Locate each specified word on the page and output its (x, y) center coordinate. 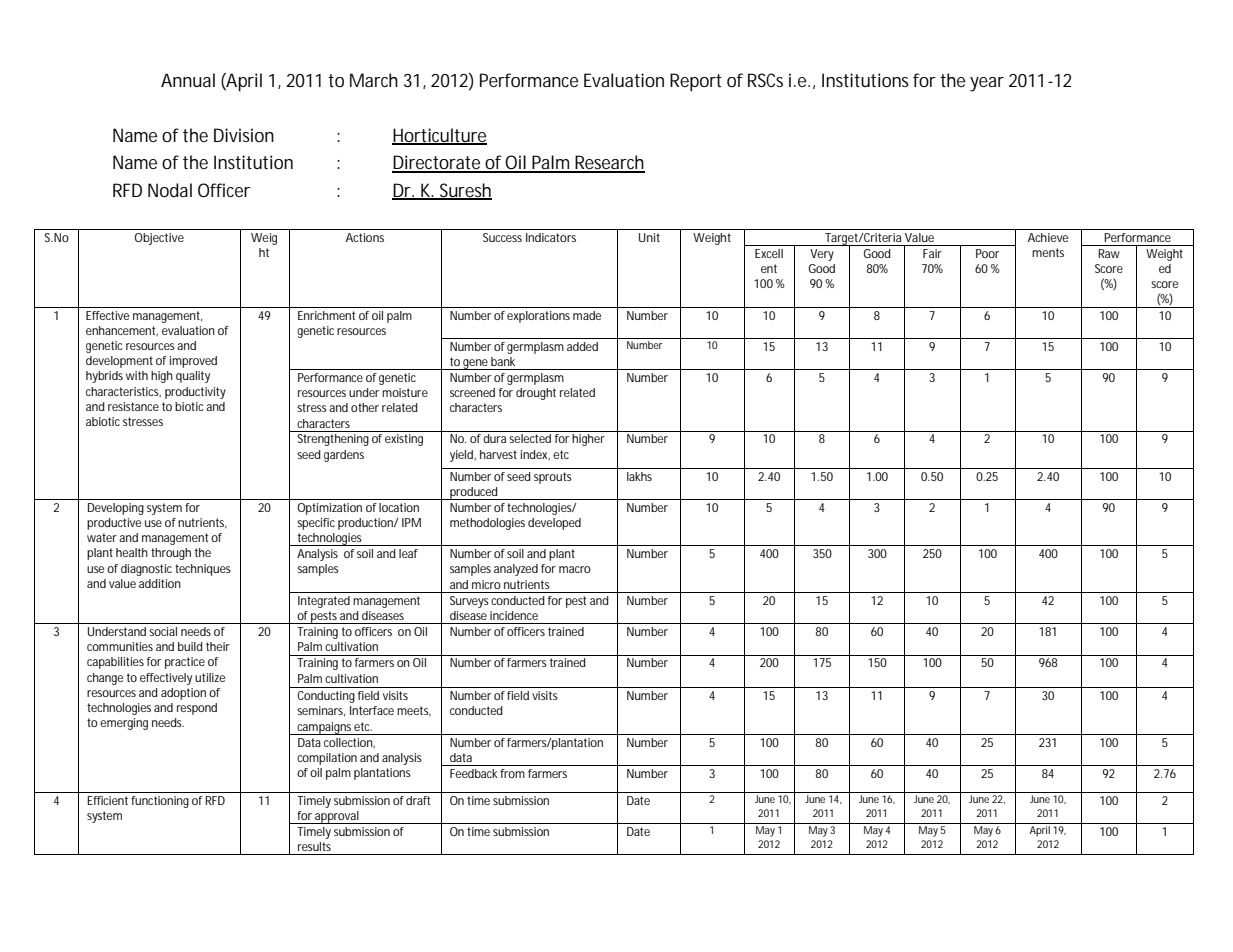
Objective (159, 239)
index (535, 455)
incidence (514, 615)
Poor (987, 253)
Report (696, 82)
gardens (344, 456)
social (163, 631)
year (987, 84)
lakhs (639, 476)
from (512, 773)
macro (575, 569)
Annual (188, 80)
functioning (160, 802)
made (587, 315)
